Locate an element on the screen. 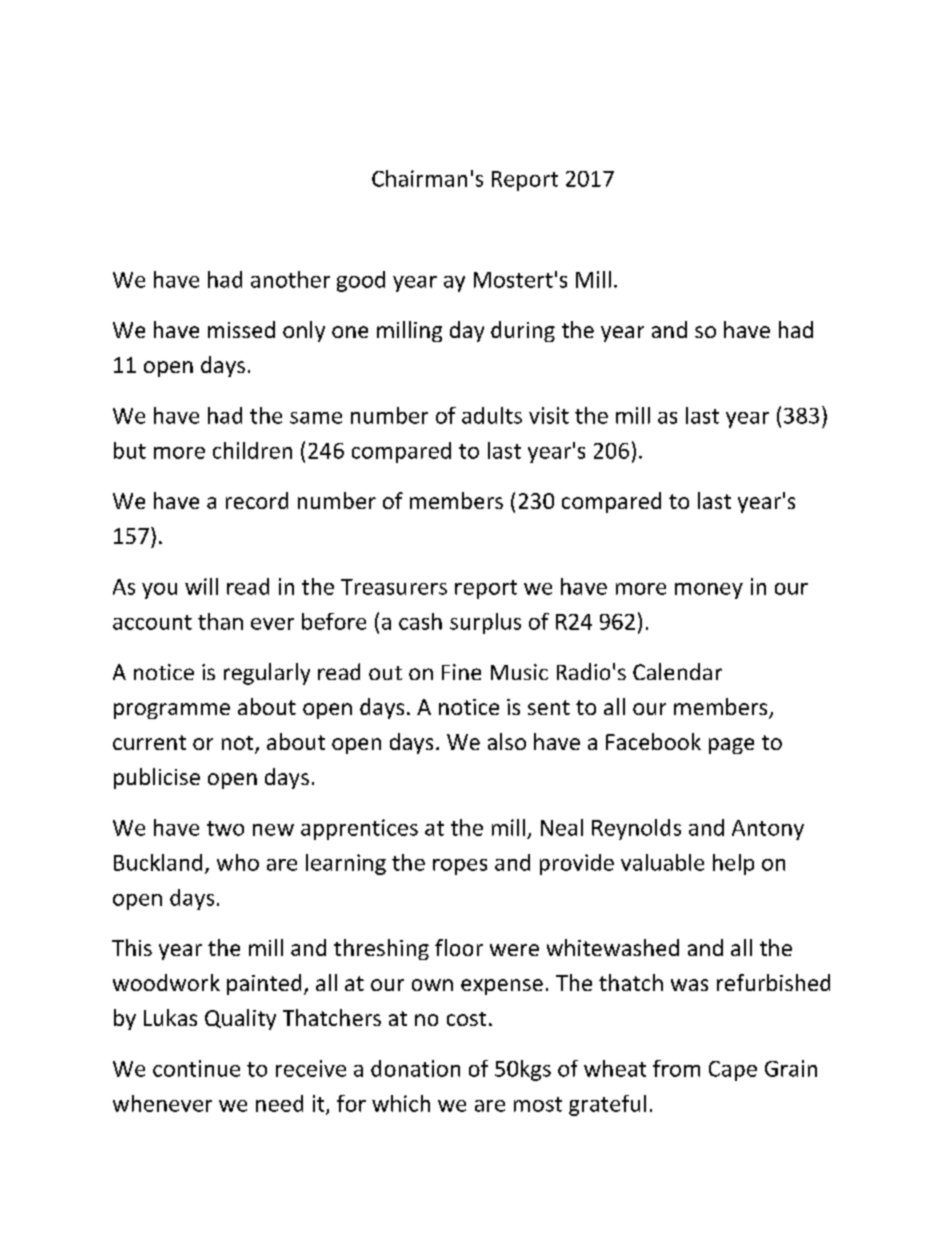 This screenshot has height=1233, width=952. continue is located at coordinates (196, 1068).
